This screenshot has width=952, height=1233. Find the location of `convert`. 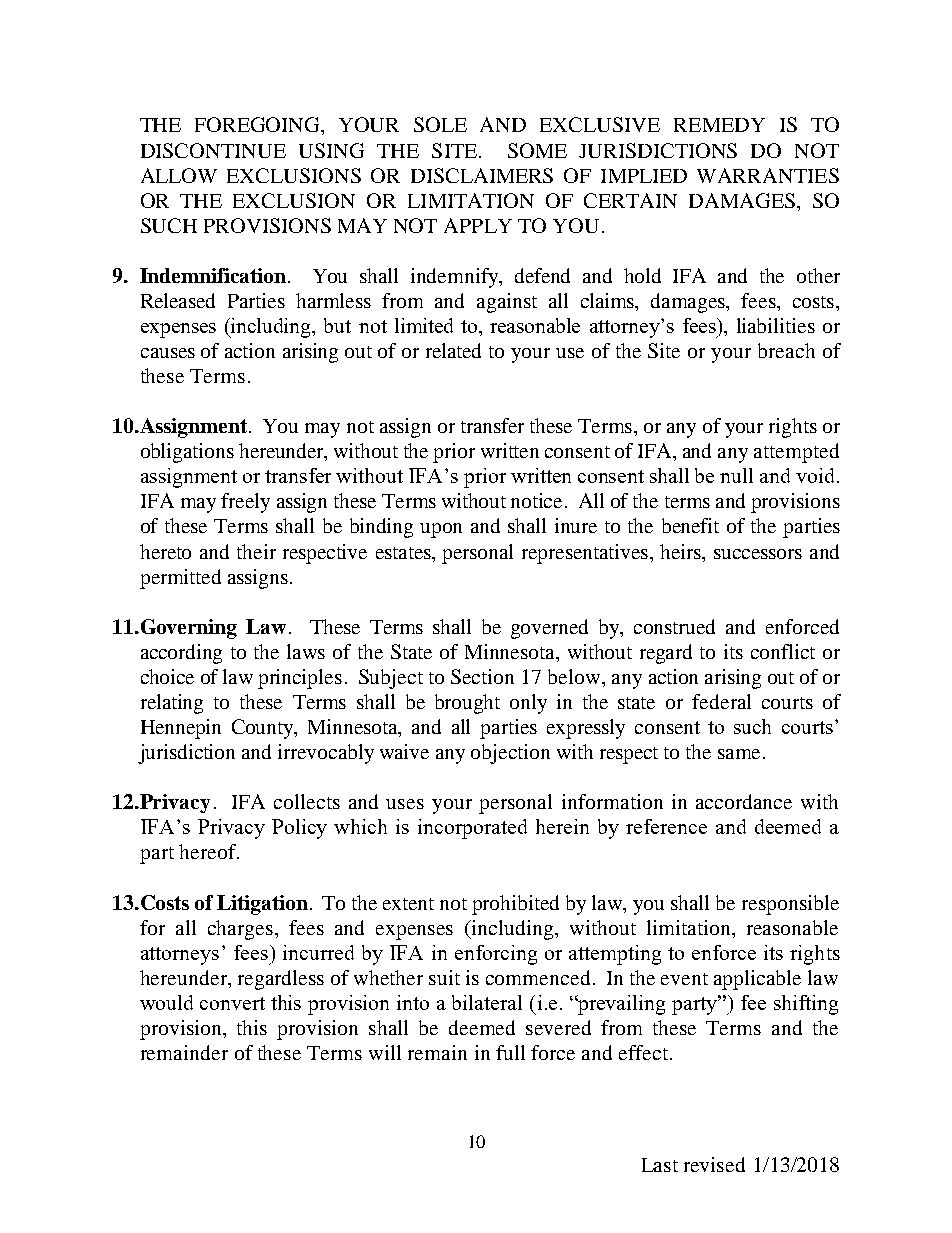

convert is located at coordinates (232, 1003).
